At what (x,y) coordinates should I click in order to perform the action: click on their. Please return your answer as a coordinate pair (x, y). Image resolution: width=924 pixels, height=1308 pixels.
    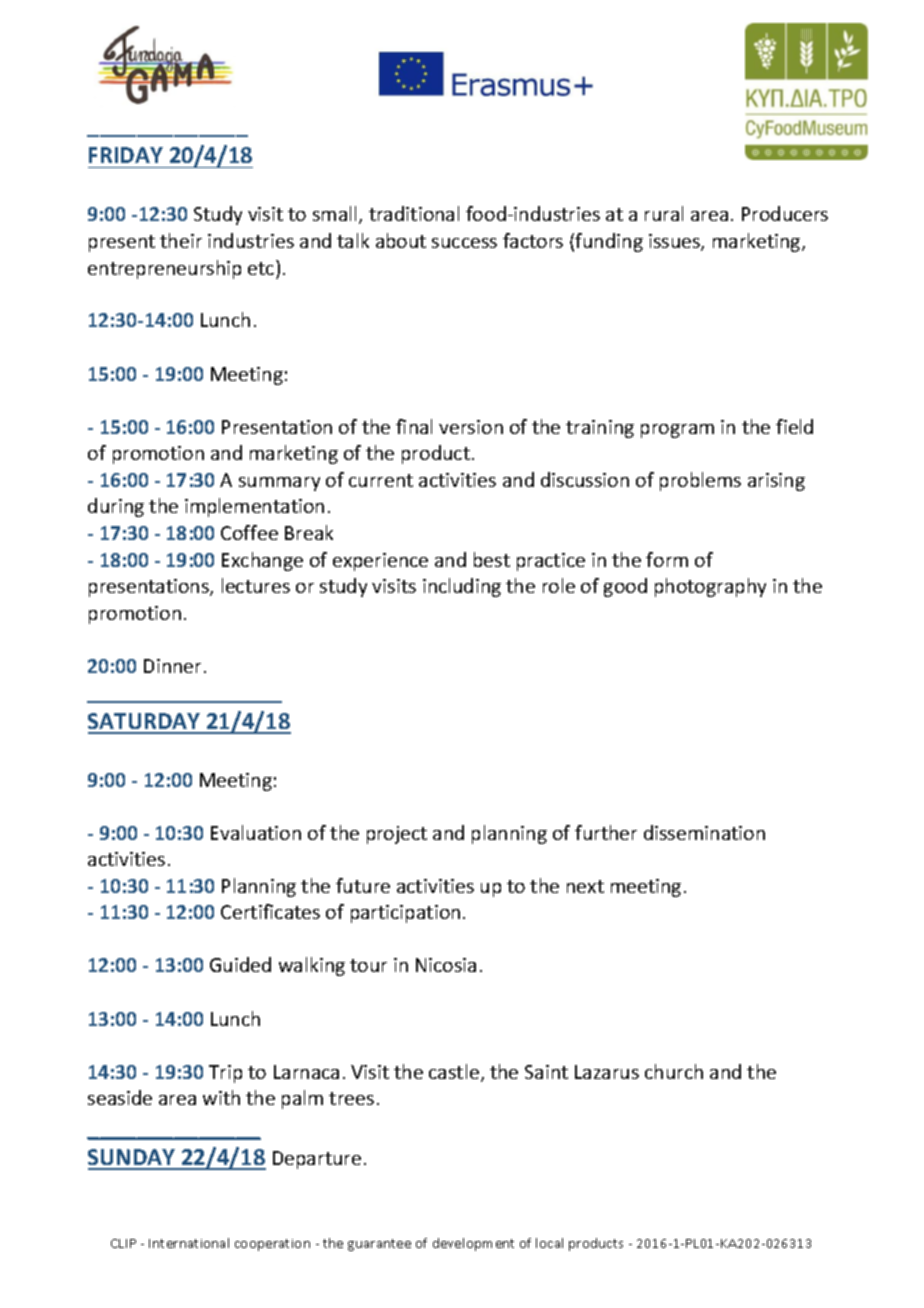
    Looking at the image, I should click on (181, 240).
